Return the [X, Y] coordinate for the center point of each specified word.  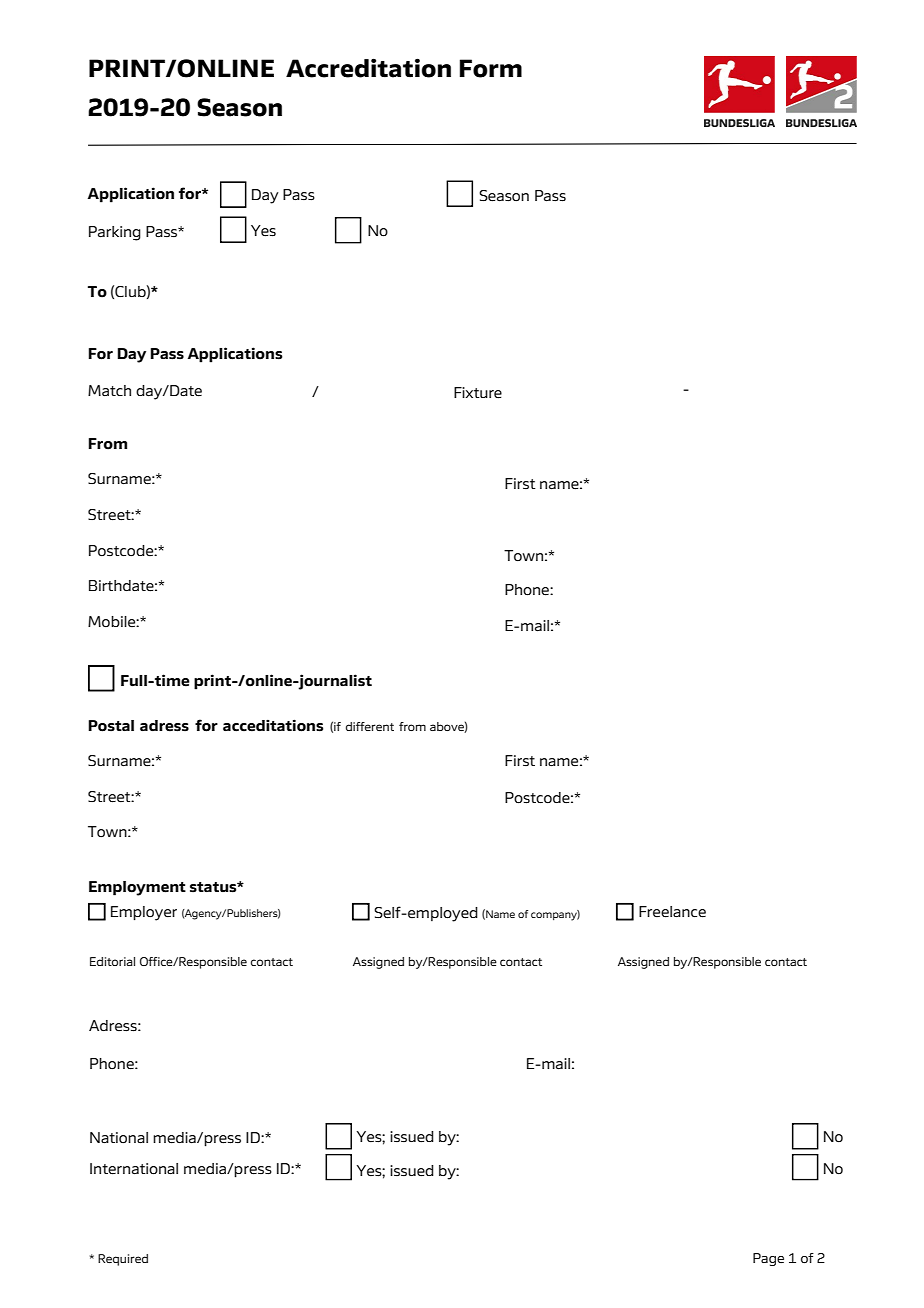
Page [768, 1259]
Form [491, 68]
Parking [115, 233]
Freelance [672, 912]
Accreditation [368, 68]
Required [123, 1260]
